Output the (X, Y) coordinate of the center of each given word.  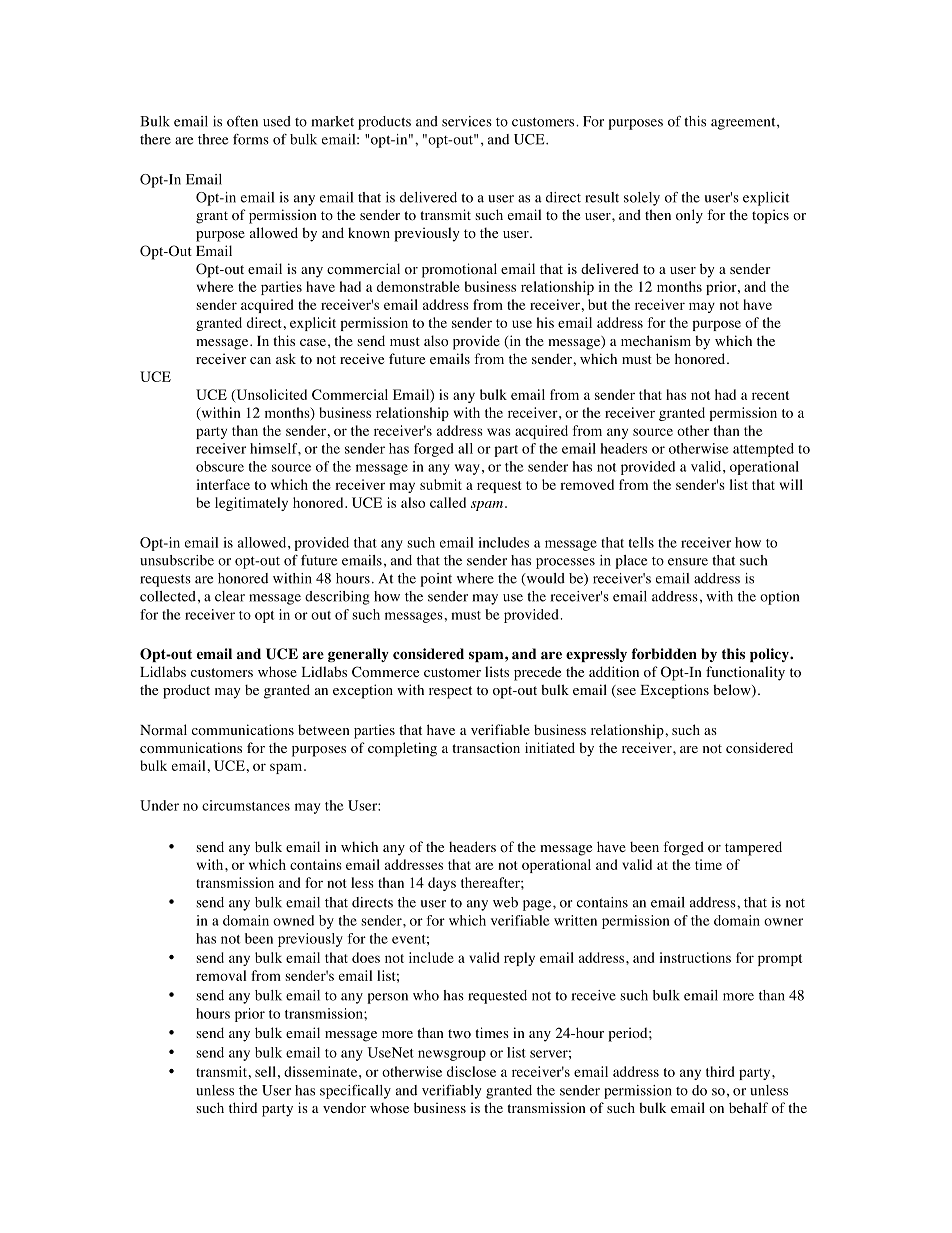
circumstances (246, 805)
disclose (471, 1071)
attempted (763, 450)
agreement (744, 123)
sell (265, 1071)
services (467, 121)
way (467, 469)
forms (251, 139)
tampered (753, 848)
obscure (220, 466)
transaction (486, 748)
